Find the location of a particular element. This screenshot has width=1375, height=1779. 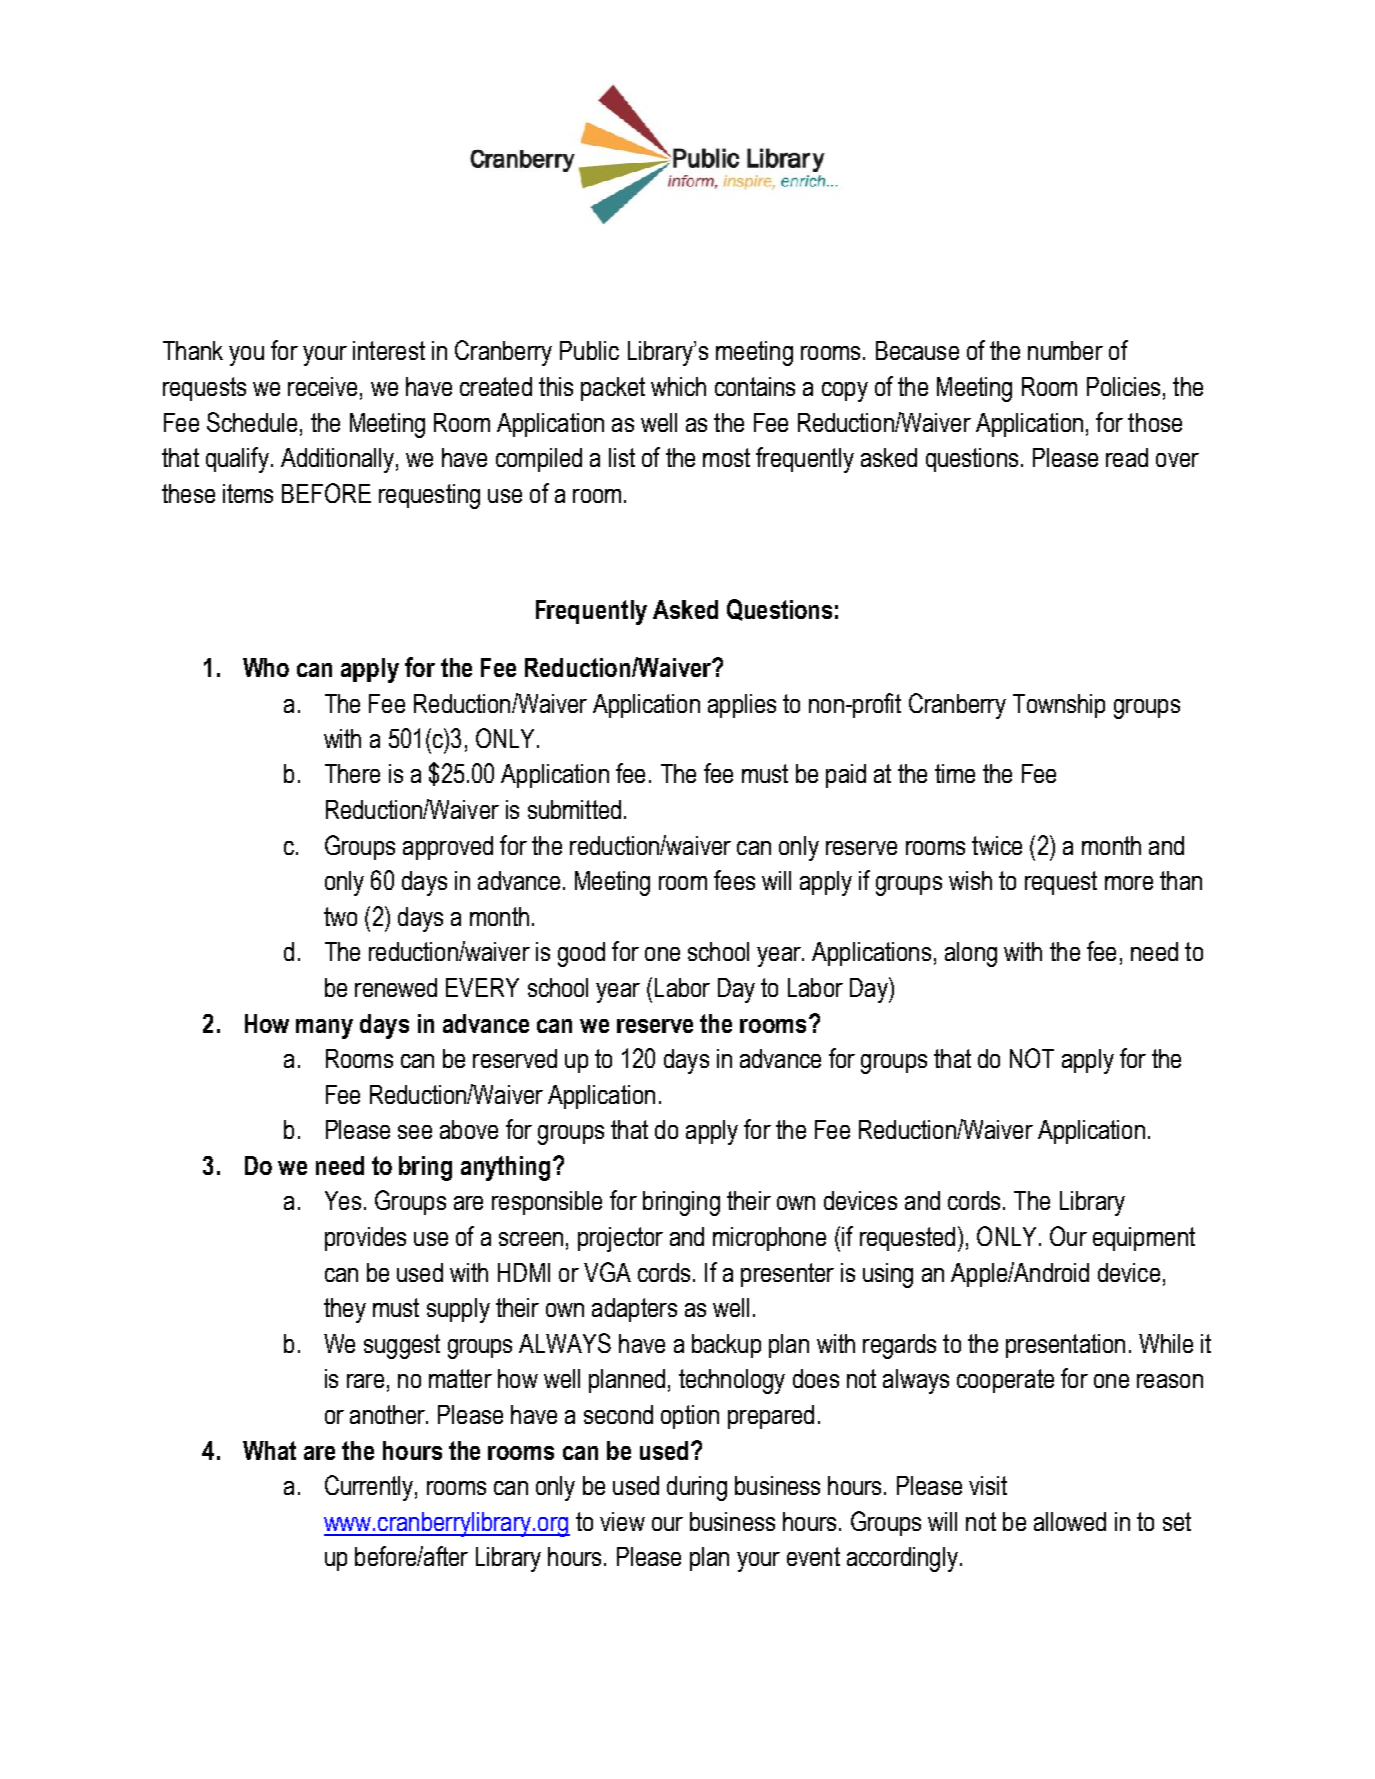

along is located at coordinates (971, 954).
